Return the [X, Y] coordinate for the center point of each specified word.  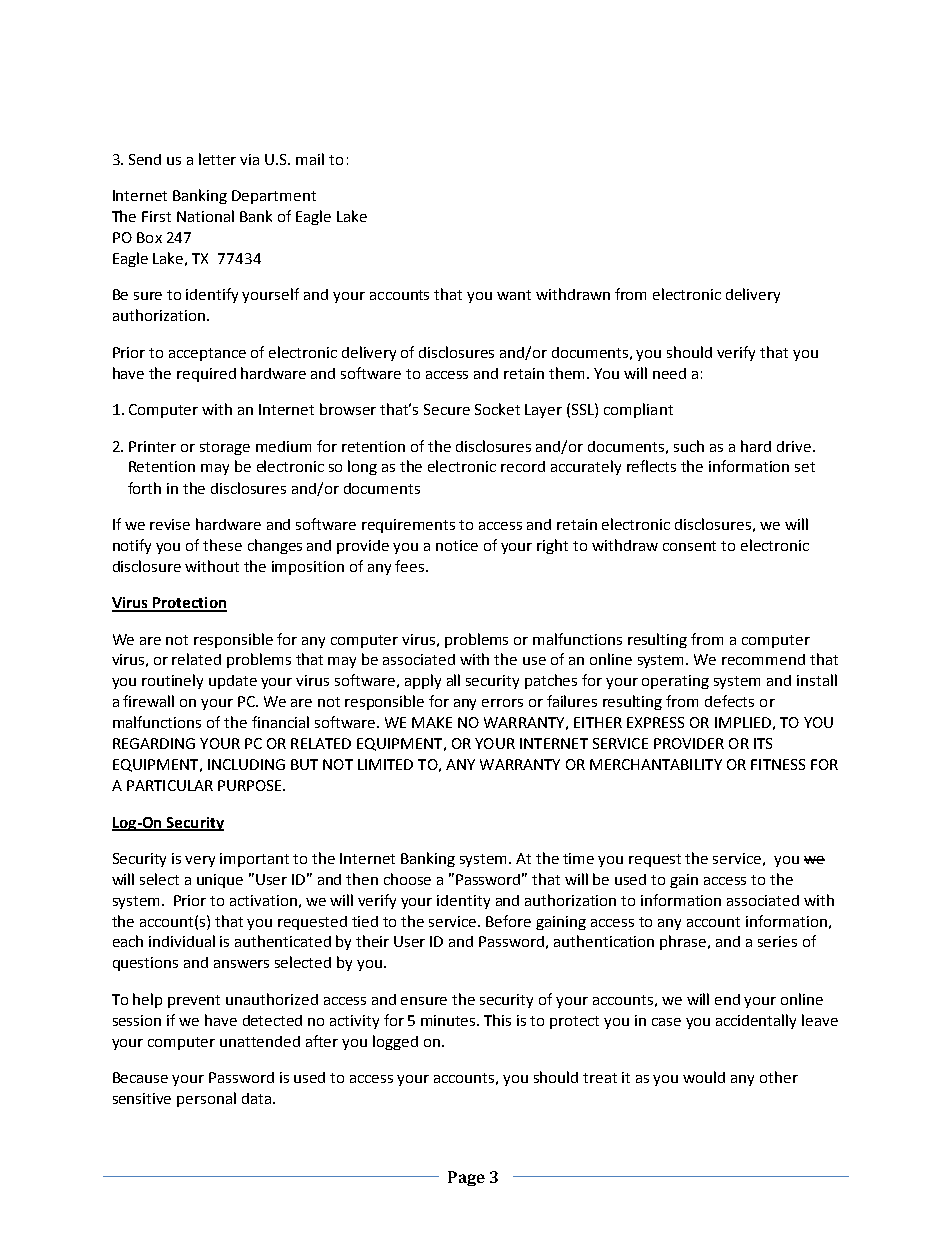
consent [689, 546]
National [205, 216]
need [669, 373]
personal [206, 1099]
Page [466, 1178]
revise [170, 524]
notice [457, 545]
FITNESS [778, 764]
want [514, 295]
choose [407, 879]
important [254, 860]
